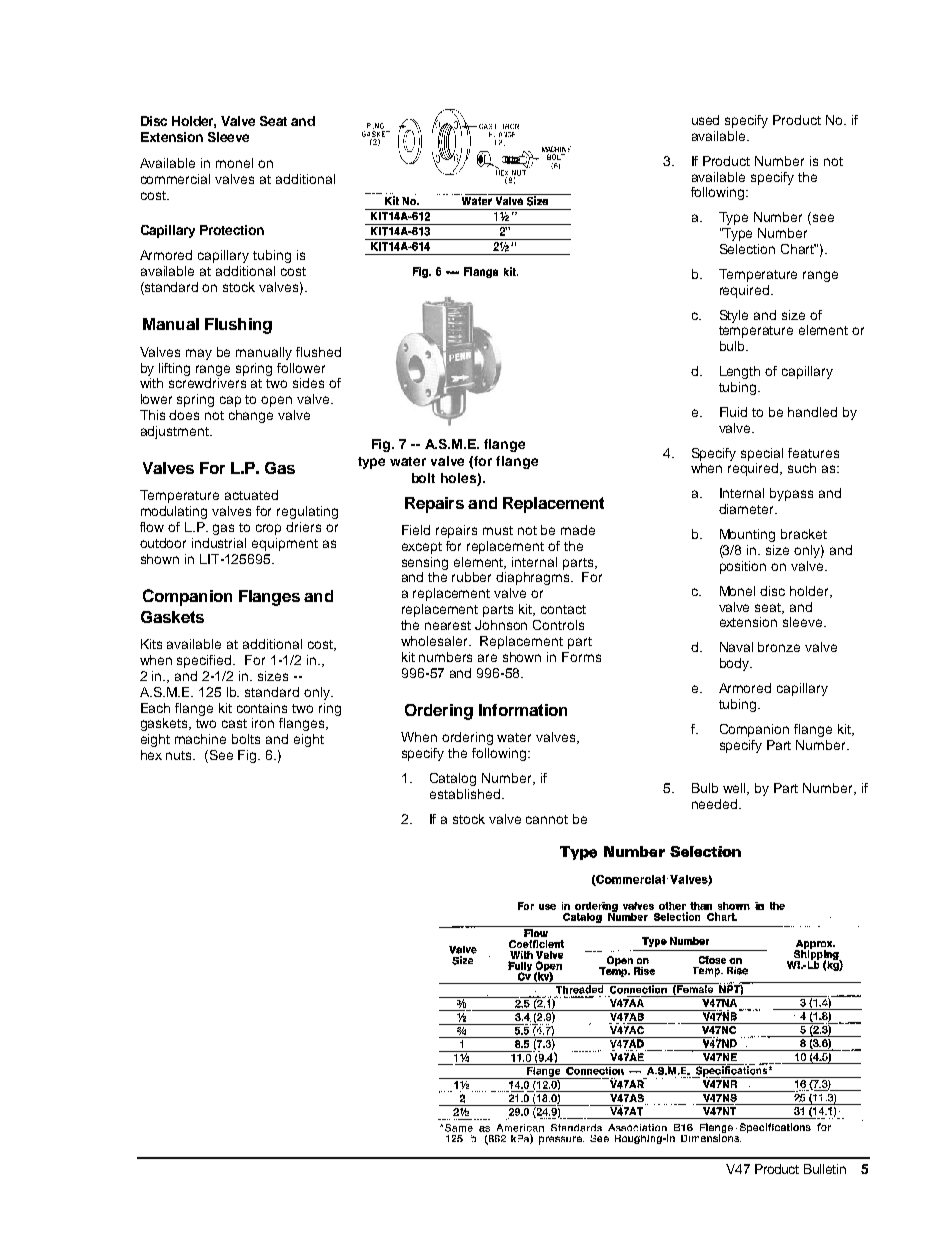 This document has width=952, height=1233. Describe the element at coordinates (498, 530) in the document. I see `must` at that location.
